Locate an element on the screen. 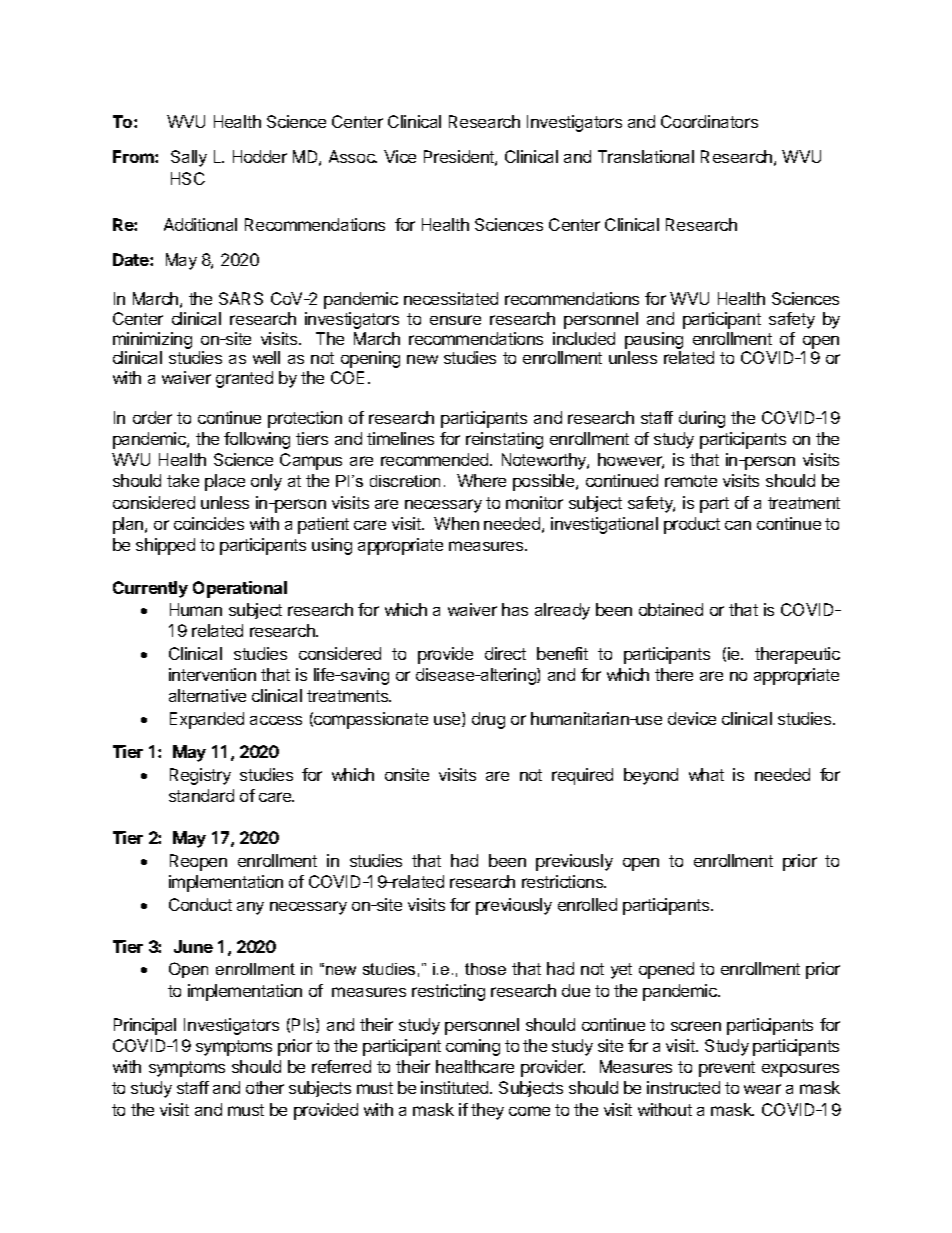 This screenshot has height=1233, width=952. what is located at coordinates (706, 774).
